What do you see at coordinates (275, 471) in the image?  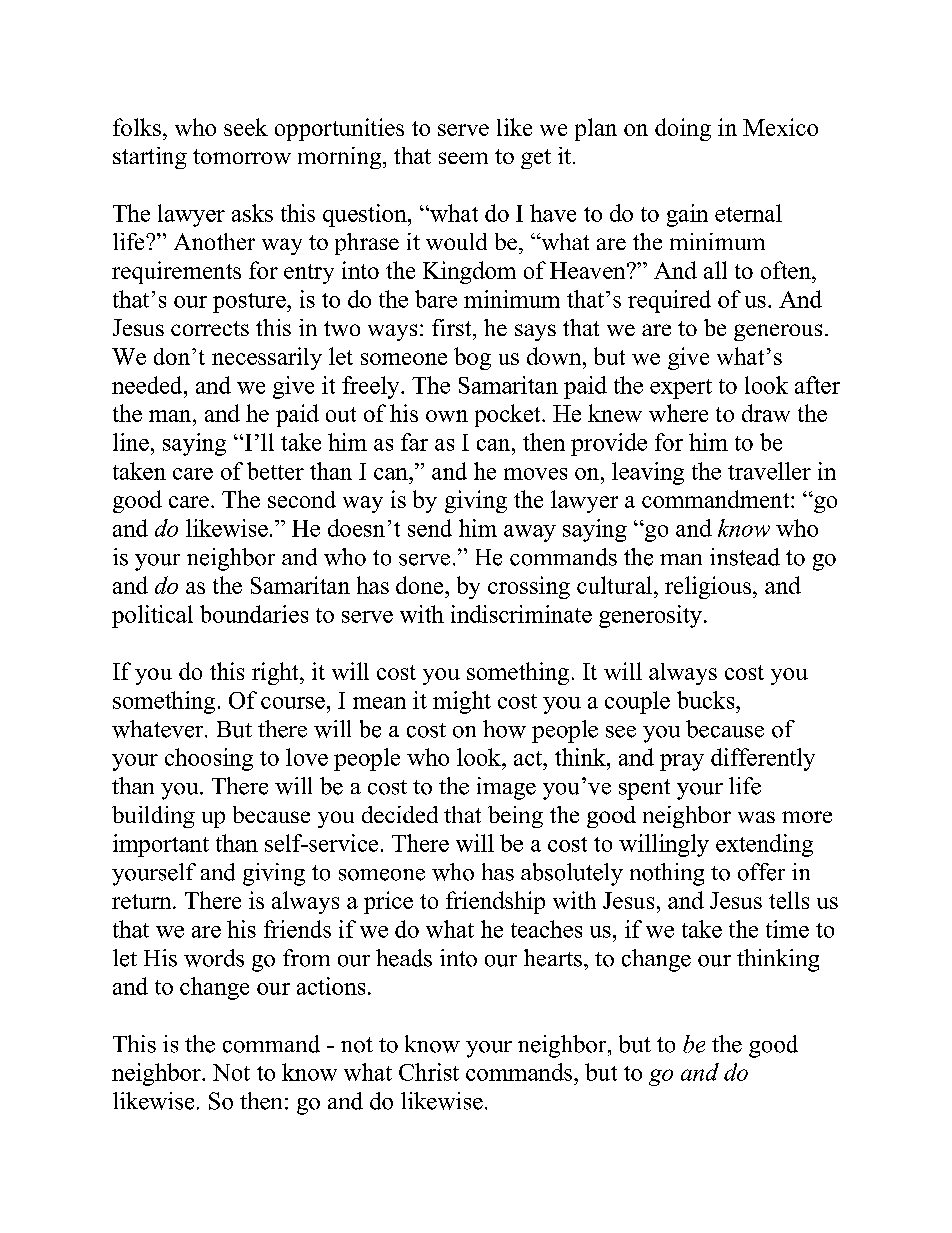 I see `better` at bounding box center [275, 471].
